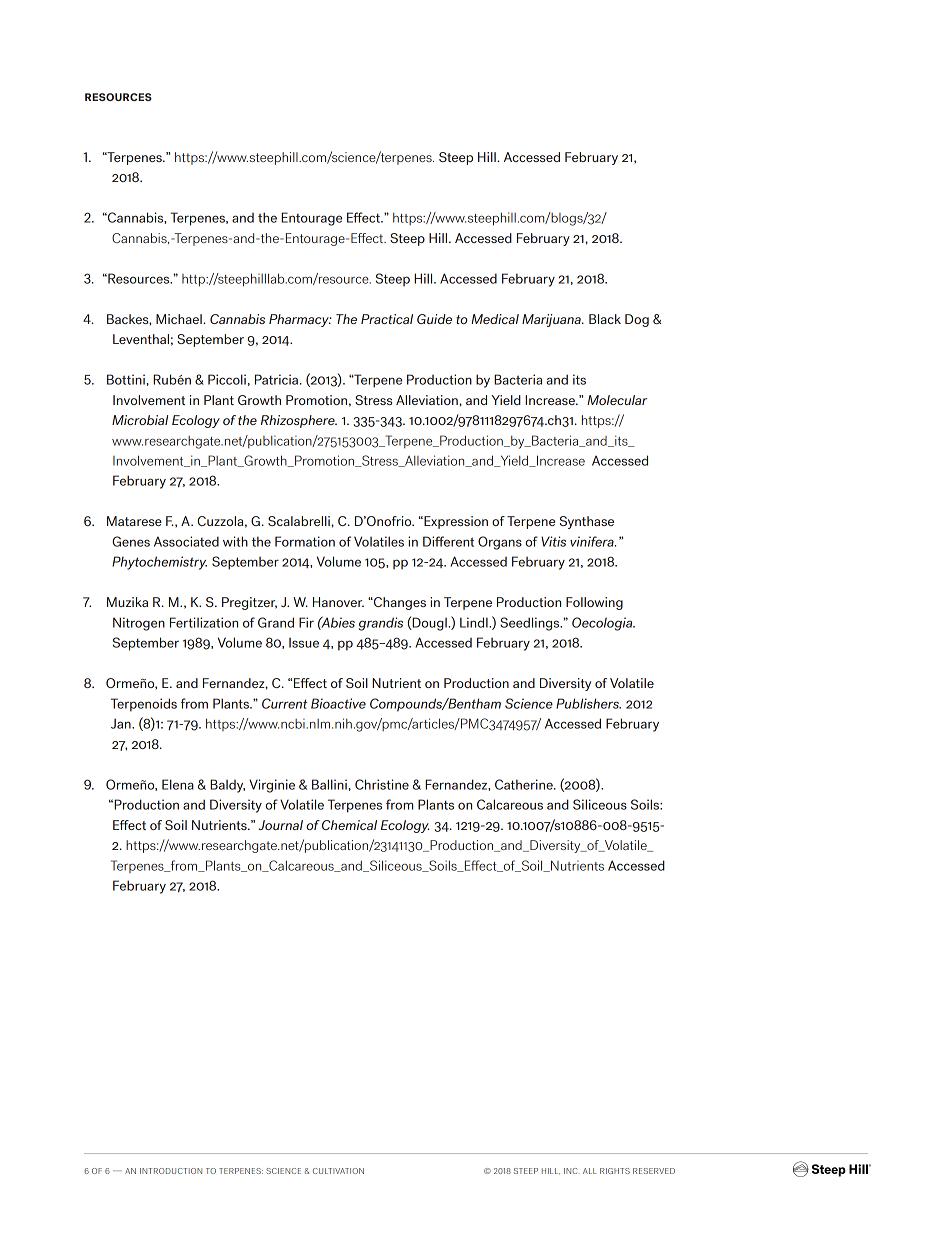  Describe the element at coordinates (399, 603) in the document. I see `Changes` at that location.
